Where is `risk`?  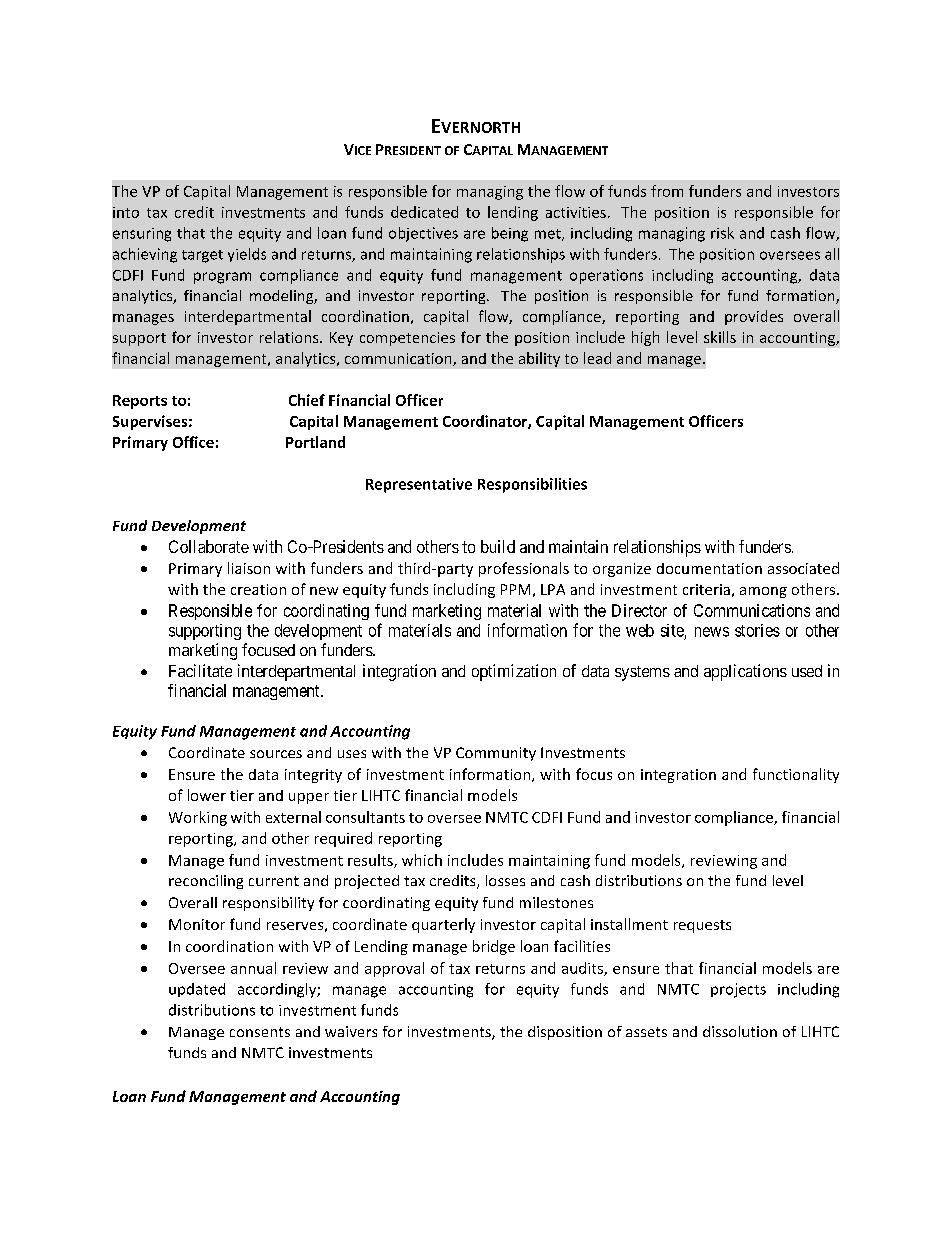
risk is located at coordinates (722, 233).
